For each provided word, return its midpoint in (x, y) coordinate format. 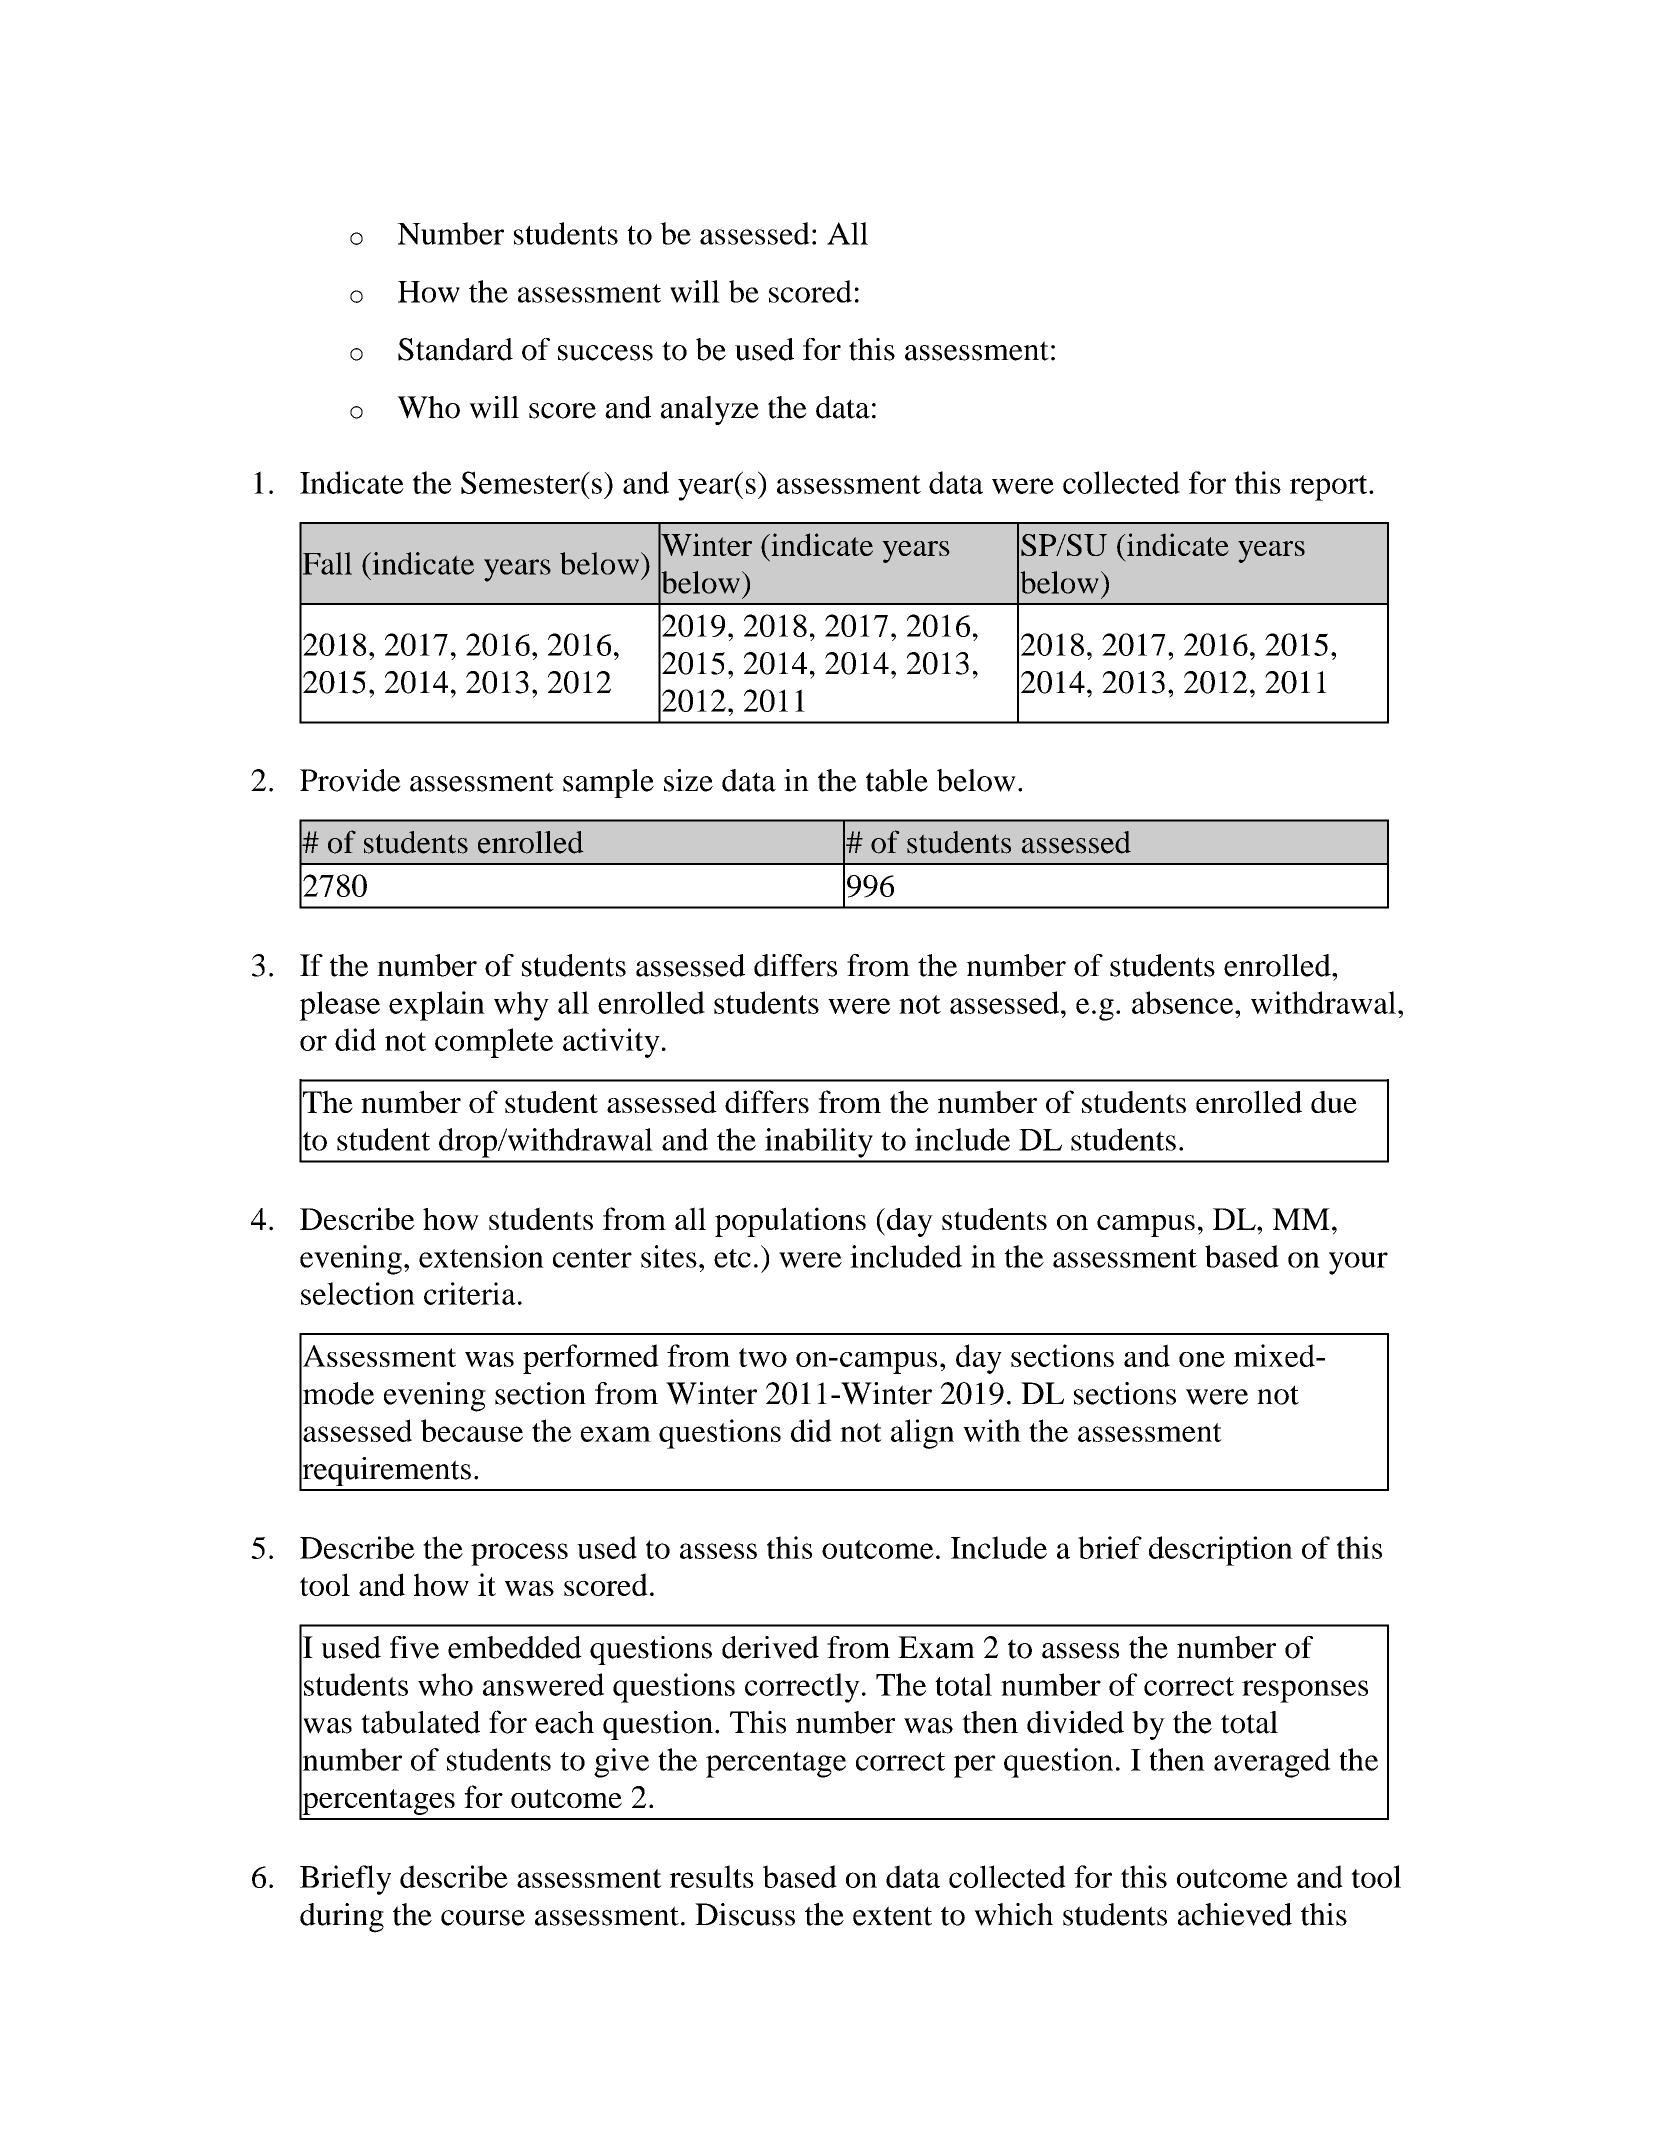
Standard (455, 349)
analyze (710, 410)
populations (790, 1222)
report (1330, 488)
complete (494, 1043)
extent (892, 1916)
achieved (1235, 1914)
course (483, 1918)
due (1334, 1102)
